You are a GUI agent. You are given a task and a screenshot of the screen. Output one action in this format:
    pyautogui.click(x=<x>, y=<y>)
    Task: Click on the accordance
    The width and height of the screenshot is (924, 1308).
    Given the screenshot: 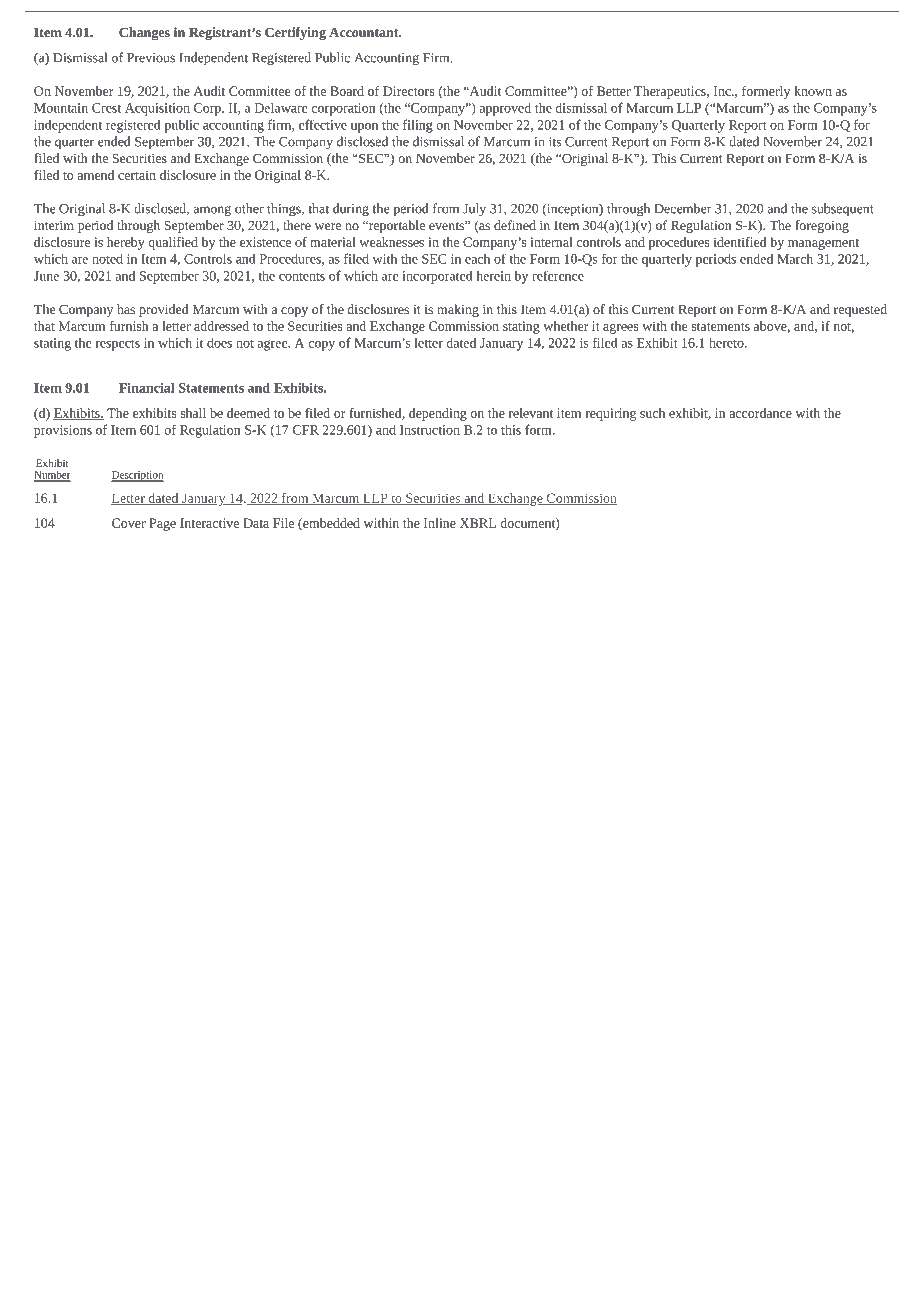 What is the action you would take?
    pyautogui.click(x=760, y=413)
